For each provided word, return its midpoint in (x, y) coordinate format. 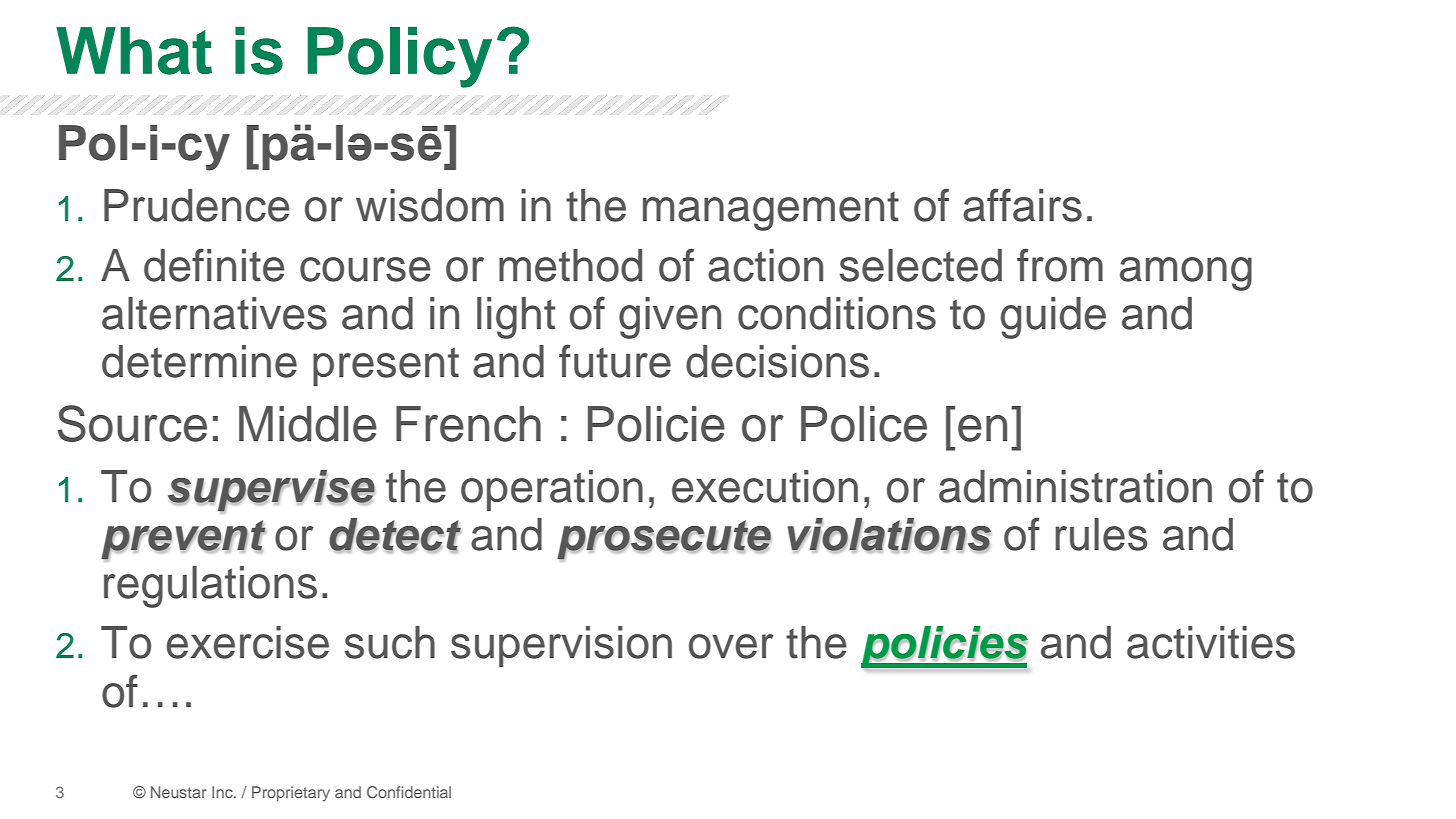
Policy (399, 57)
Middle (308, 424)
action (765, 265)
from (1060, 265)
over (731, 646)
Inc (223, 792)
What (134, 51)
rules (1101, 534)
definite (214, 265)
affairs (1022, 205)
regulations (210, 587)
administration (1075, 486)
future (615, 361)
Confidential (409, 792)
